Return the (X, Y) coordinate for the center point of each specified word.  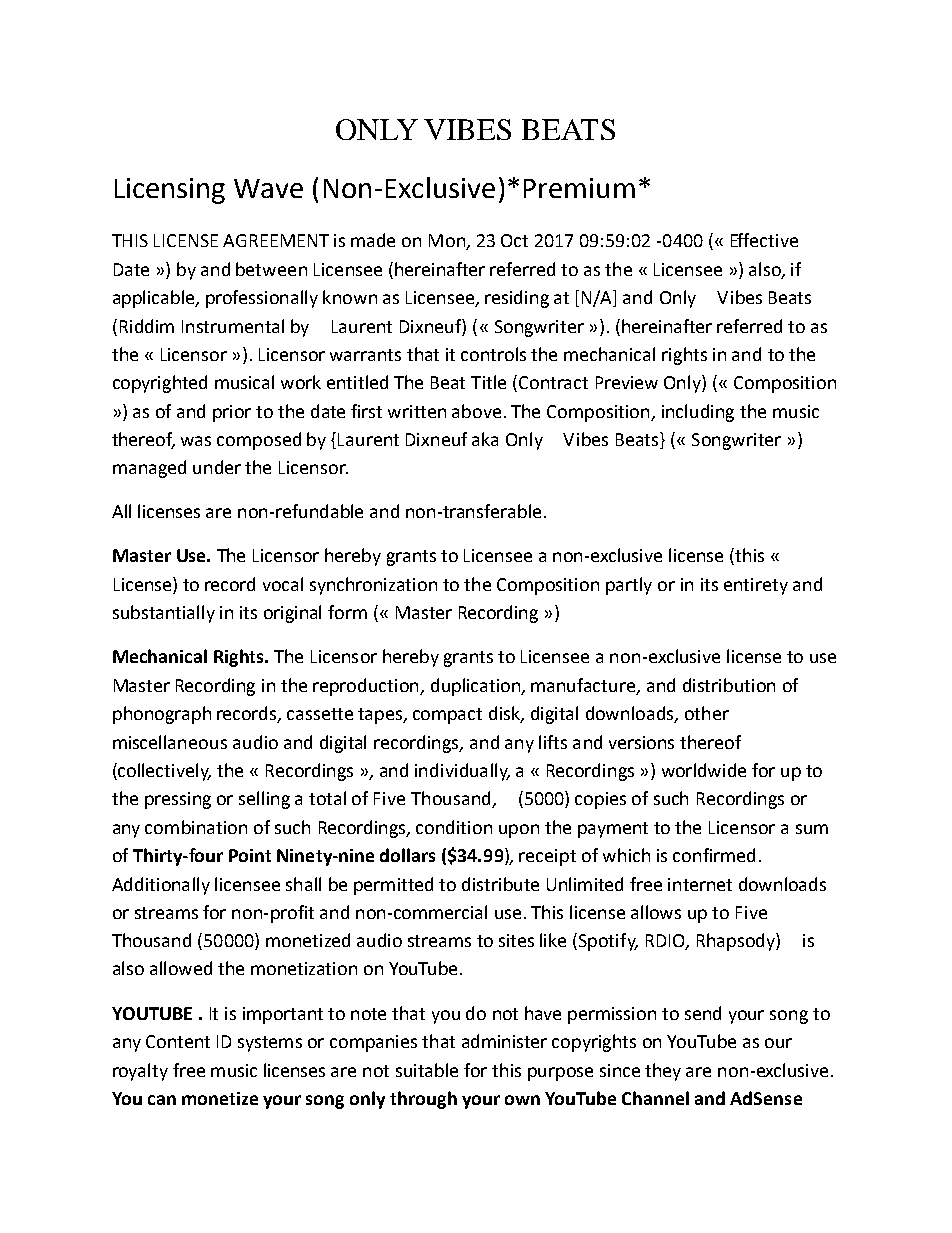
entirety (756, 586)
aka (485, 439)
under (217, 467)
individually (462, 772)
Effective (764, 240)
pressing (178, 800)
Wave (268, 188)
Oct (514, 240)
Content (178, 1041)
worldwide (704, 770)
